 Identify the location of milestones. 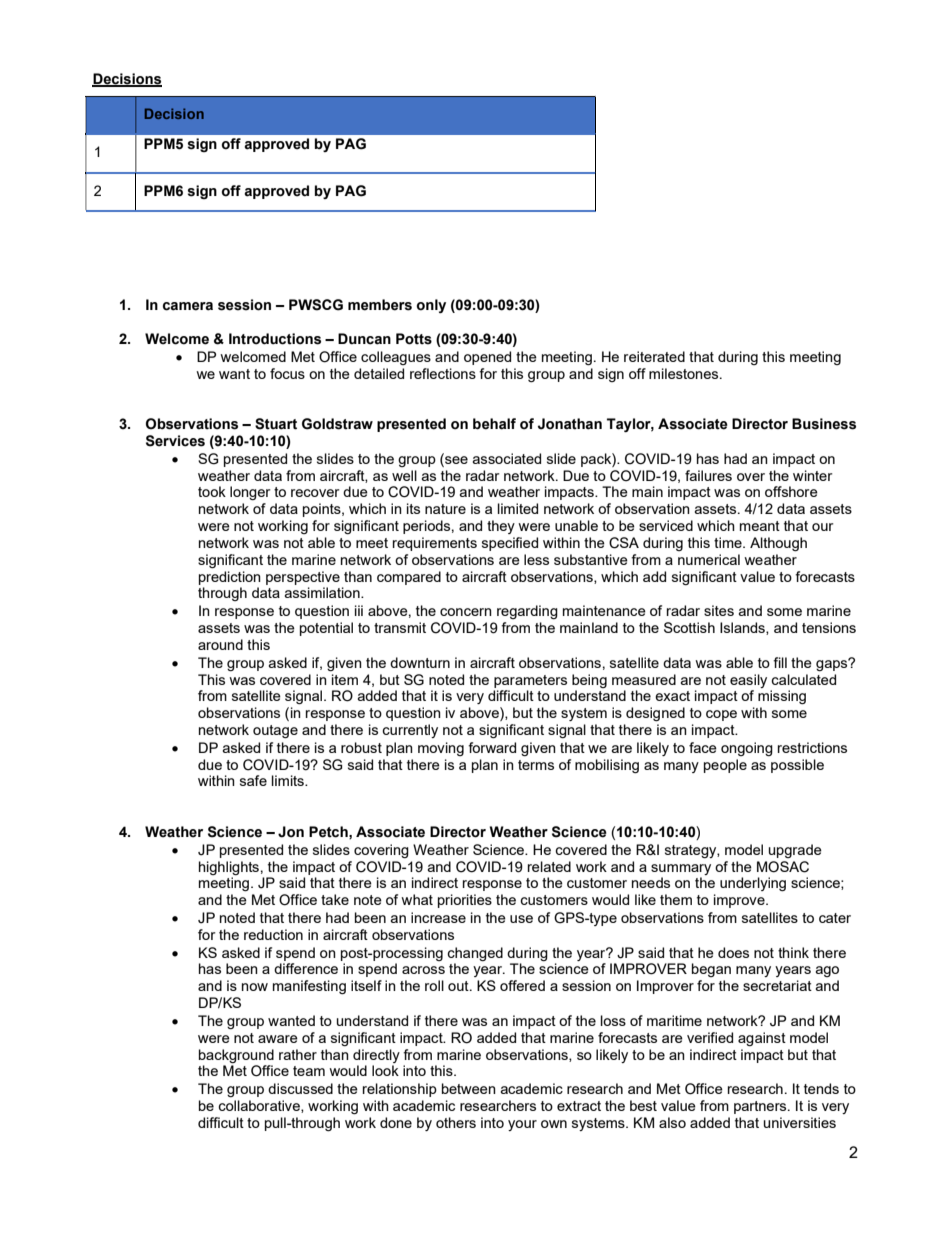
(685, 373).
